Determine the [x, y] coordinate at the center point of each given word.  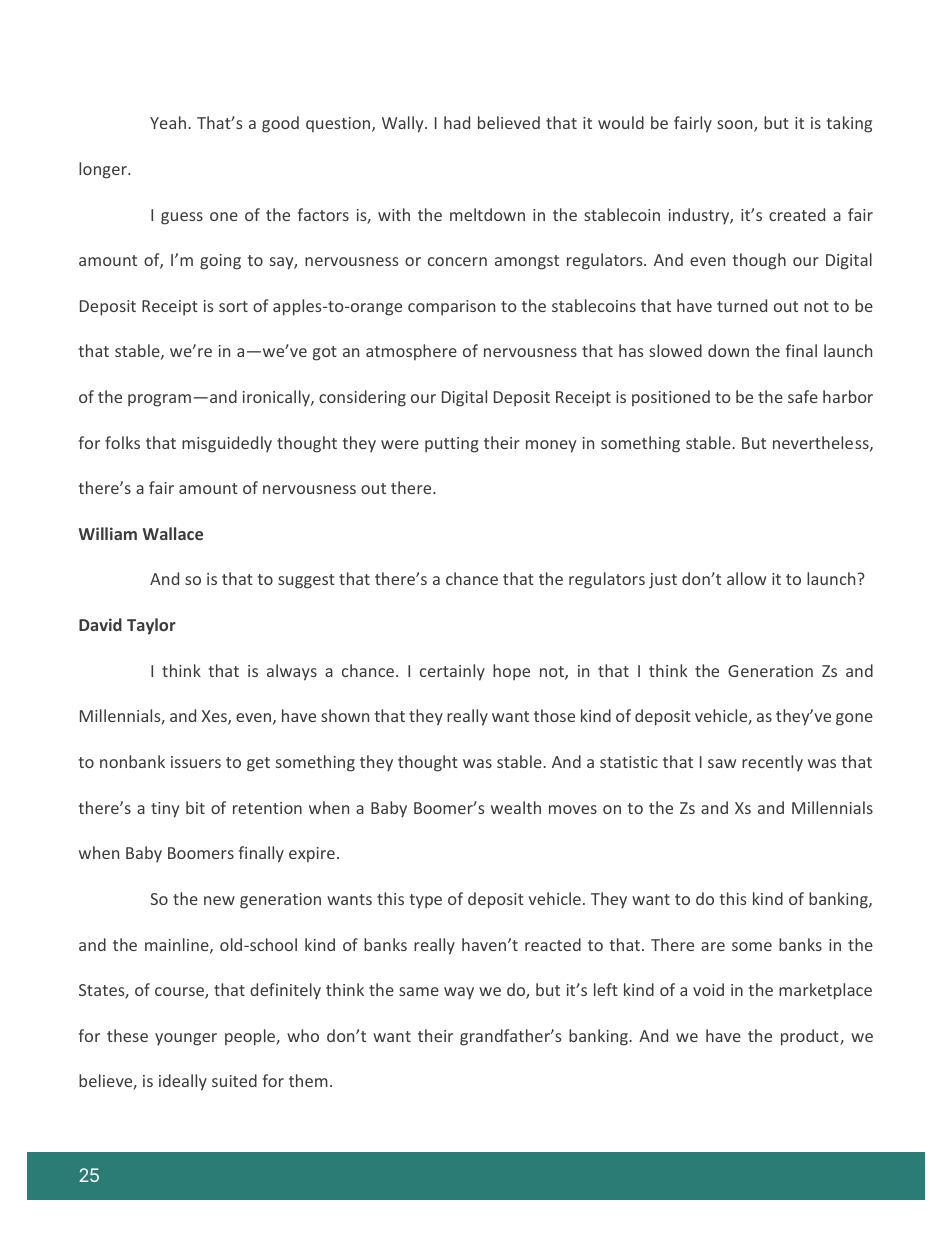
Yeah [168, 122]
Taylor [151, 626]
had [457, 122]
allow [746, 578]
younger [186, 1039]
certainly [452, 672]
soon [736, 126]
